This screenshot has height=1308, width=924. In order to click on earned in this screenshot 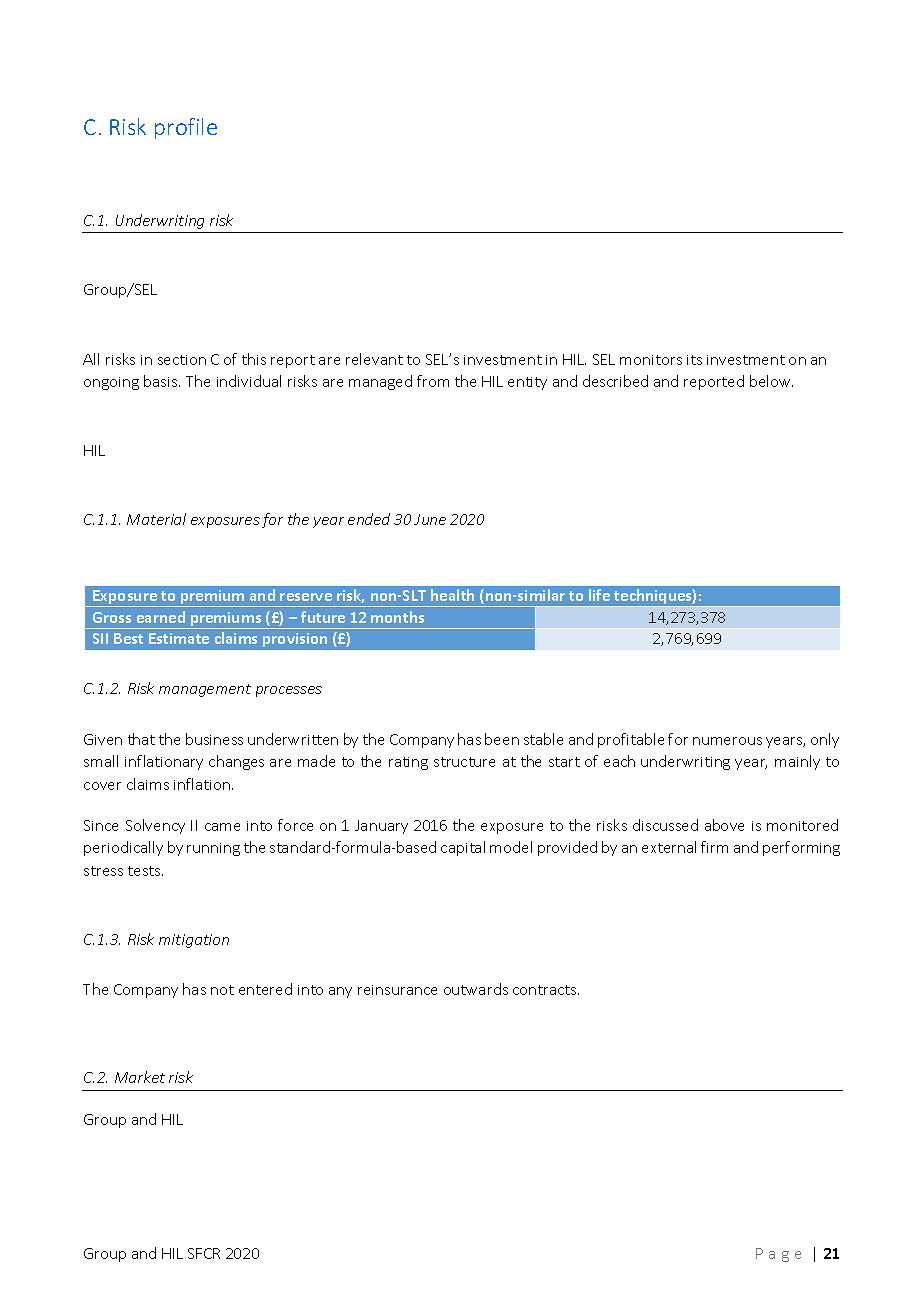, I will do `click(161, 617)`.
